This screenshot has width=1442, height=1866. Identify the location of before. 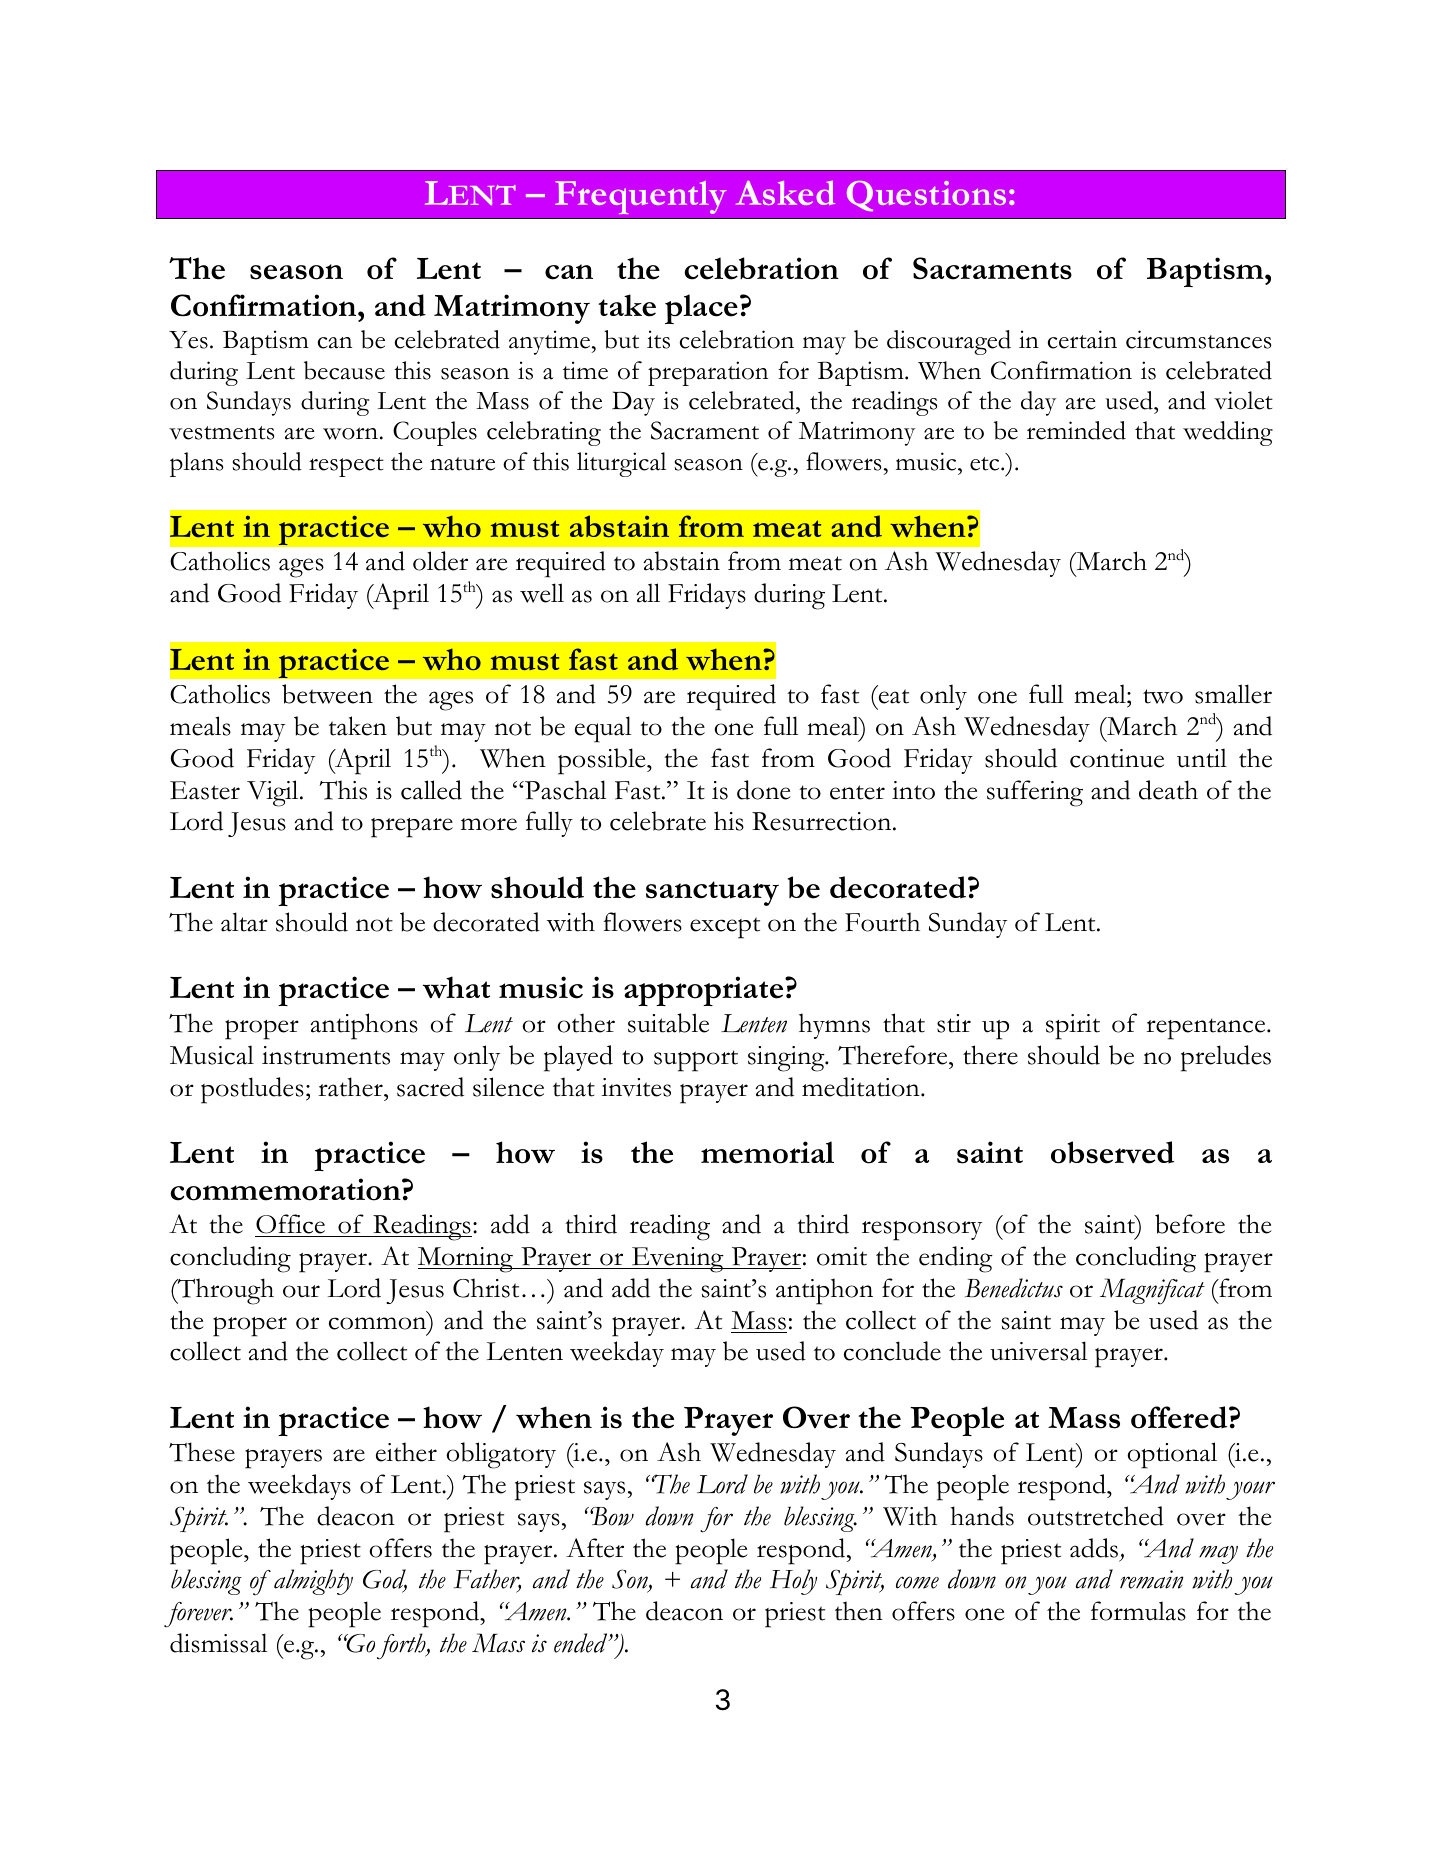
(1190, 1224).
